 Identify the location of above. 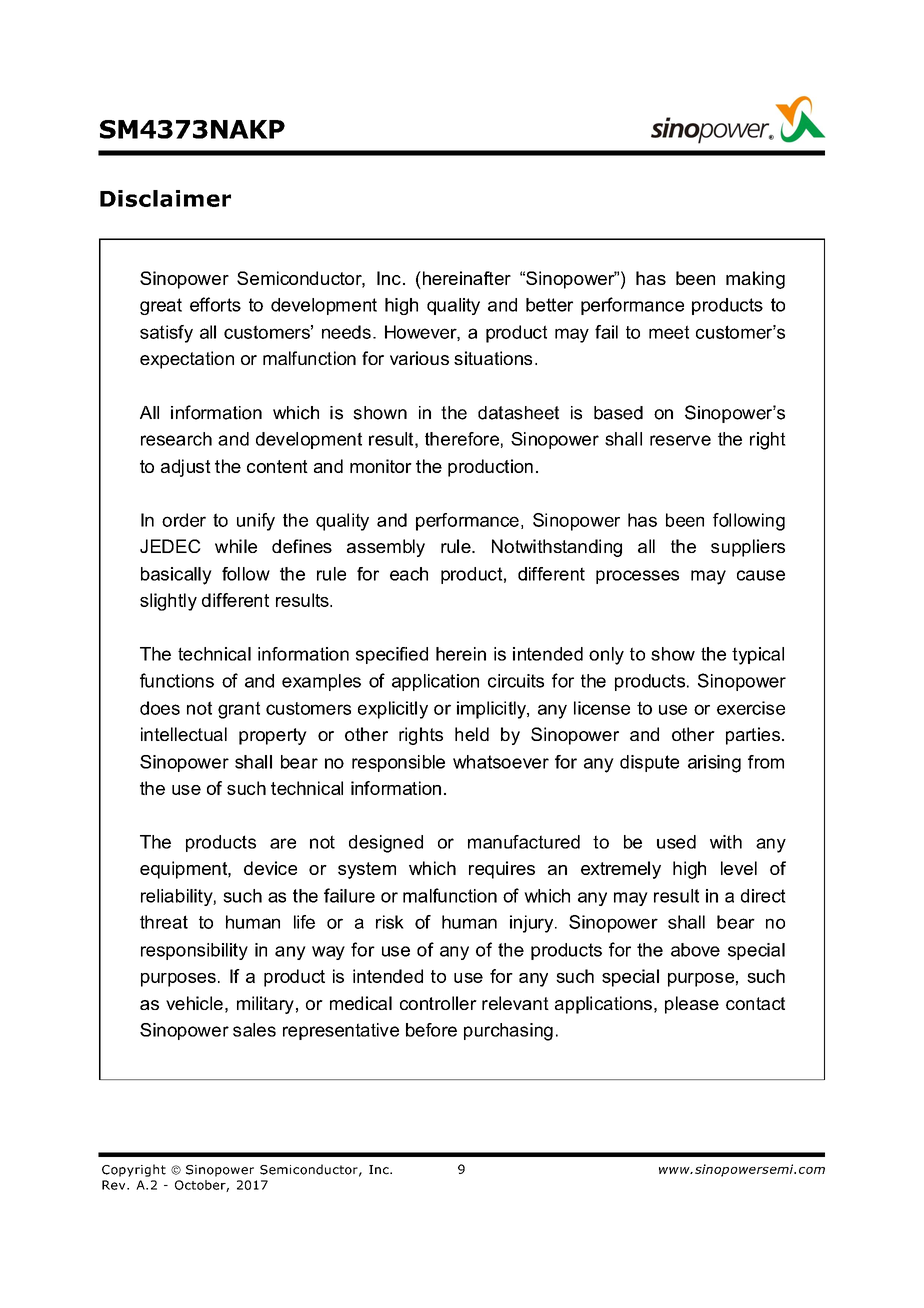
(695, 950).
